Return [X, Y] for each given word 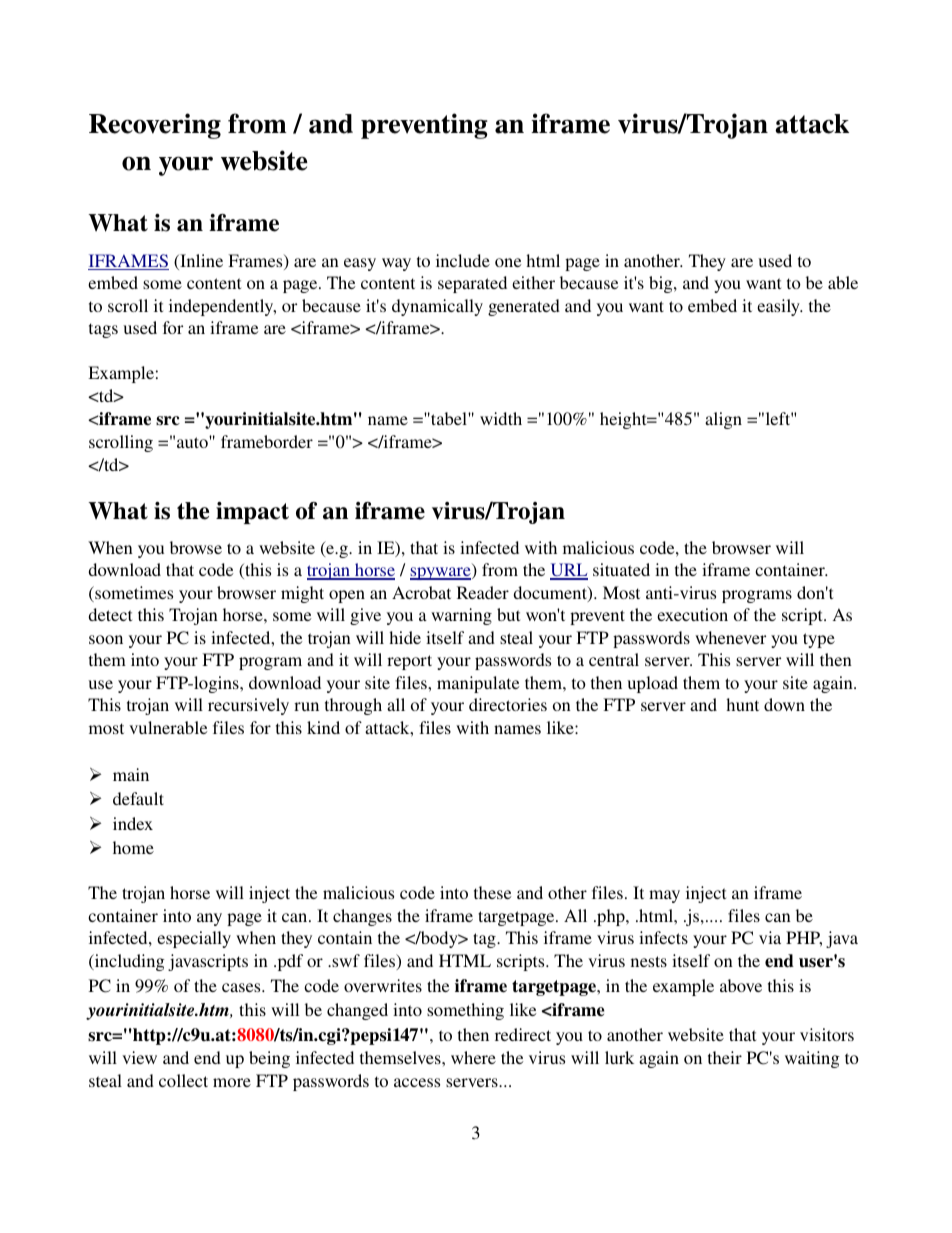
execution [692, 614]
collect [183, 1080]
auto [193, 442]
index [133, 823]
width [501, 418]
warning [461, 616]
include [463, 260]
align [723, 420]
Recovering [155, 126]
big [662, 284]
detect [110, 614]
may [664, 896]
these [492, 892]
